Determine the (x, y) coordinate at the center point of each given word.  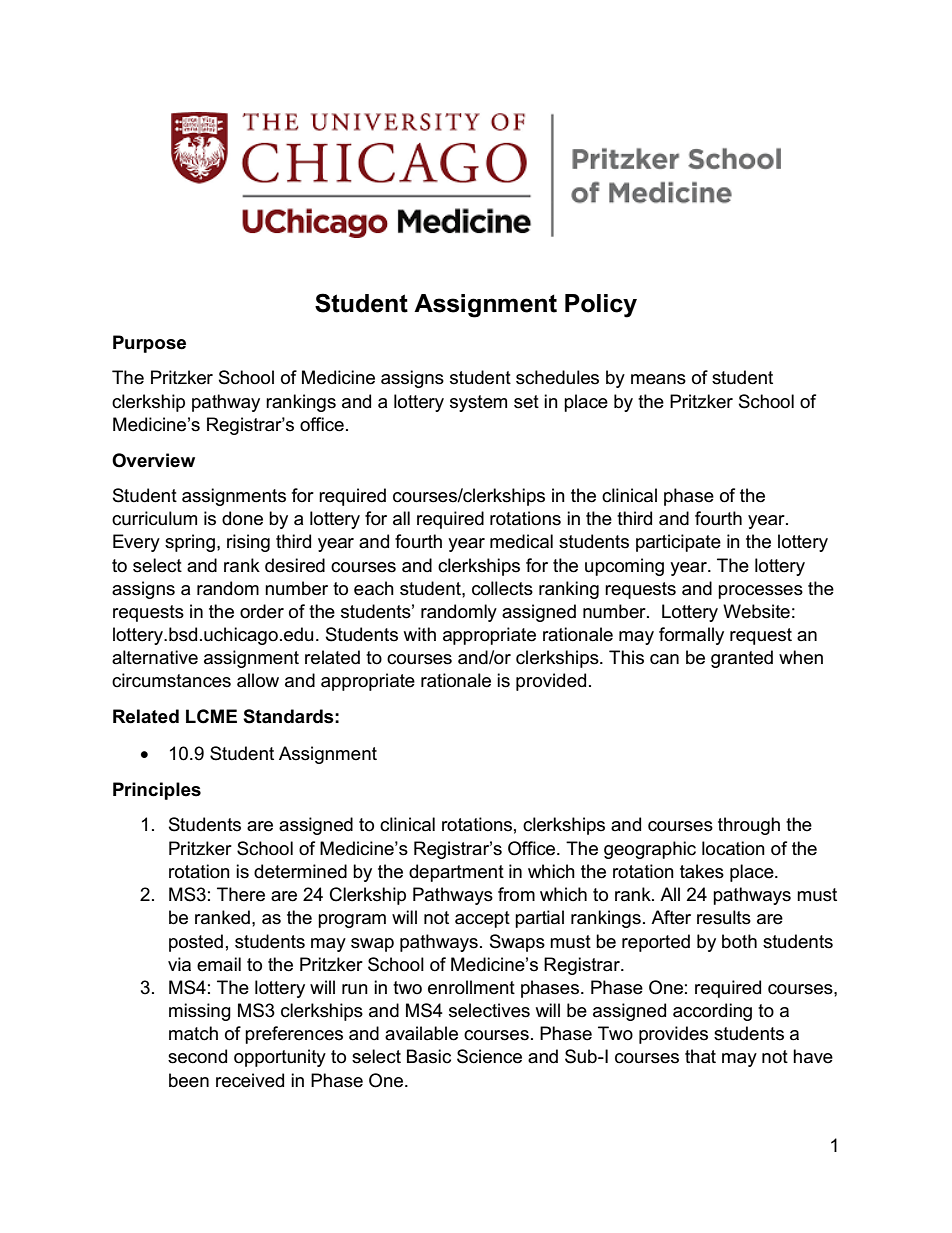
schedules (557, 377)
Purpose (149, 344)
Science (489, 1056)
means (658, 379)
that (700, 1056)
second (197, 1056)
